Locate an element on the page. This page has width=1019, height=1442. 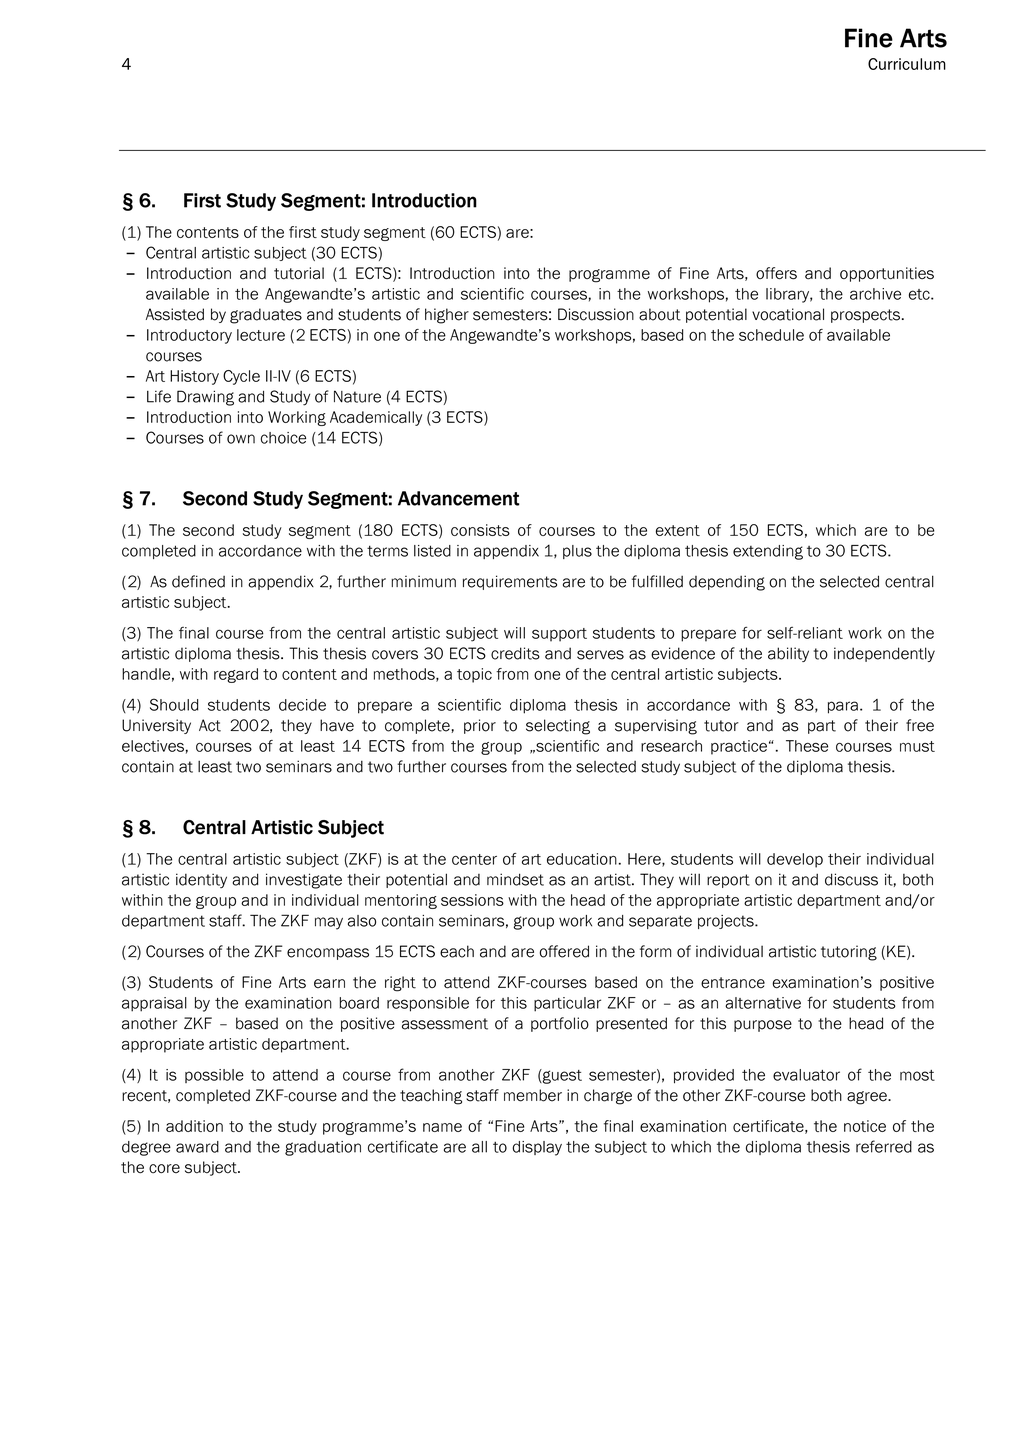
Curriculum is located at coordinates (907, 64).
